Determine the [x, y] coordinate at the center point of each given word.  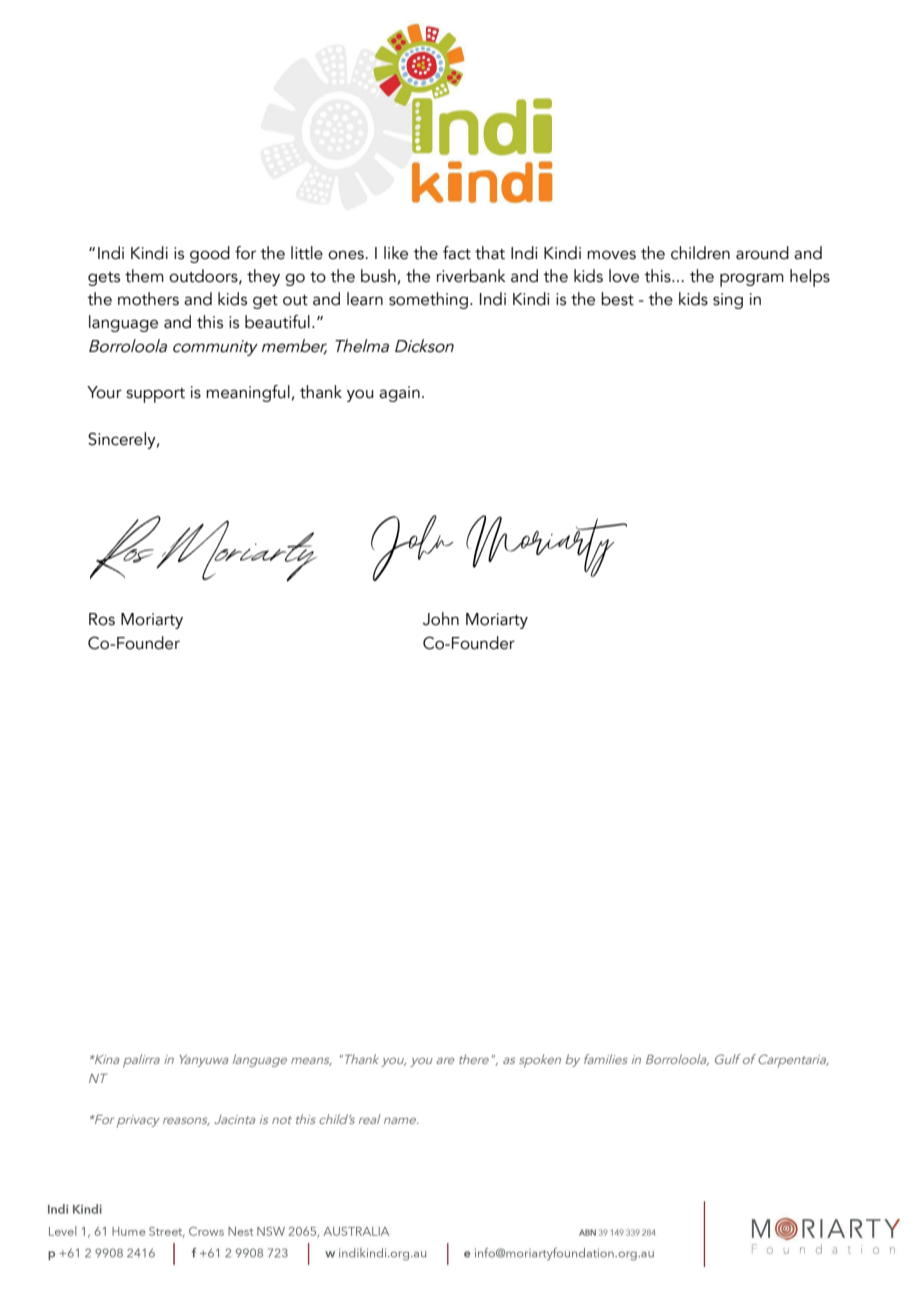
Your [104, 392]
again [399, 394]
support [155, 395]
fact [457, 253]
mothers [148, 299]
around [762, 253]
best [617, 299]
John [441, 619]
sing [728, 301]
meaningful [248, 393]
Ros [102, 619]
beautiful [277, 322]
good [210, 254]
